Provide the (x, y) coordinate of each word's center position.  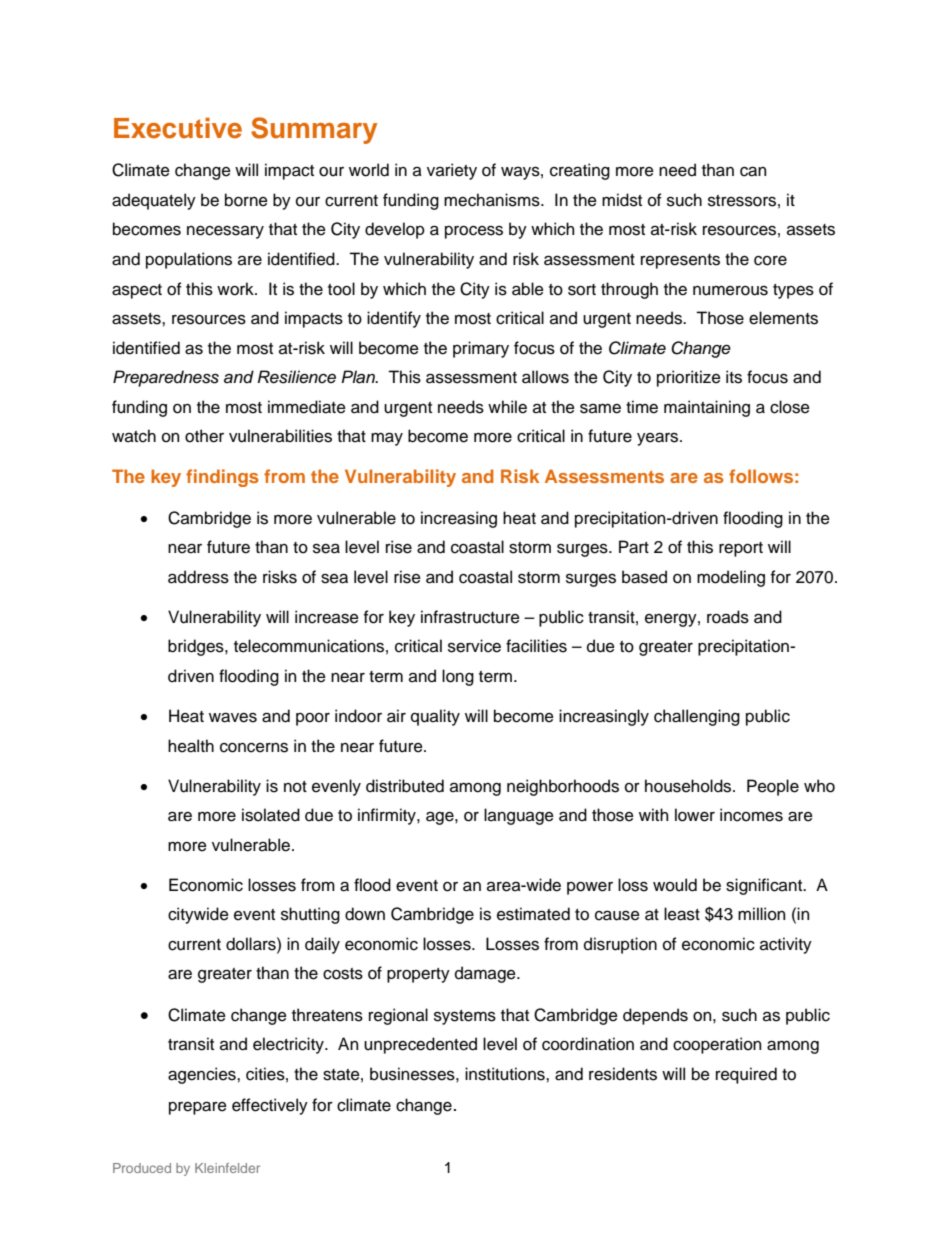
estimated (533, 914)
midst (622, 200)
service (474, 646)
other (204, 436)
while (507, 407)
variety (452, 171)
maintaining (707, 408)
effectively (270, 1106)
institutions (506, 1074)
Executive (178, 128)
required (746, 1075)
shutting (310, 915)
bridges (197, 647)
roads (728, 617)
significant (765, 886)
